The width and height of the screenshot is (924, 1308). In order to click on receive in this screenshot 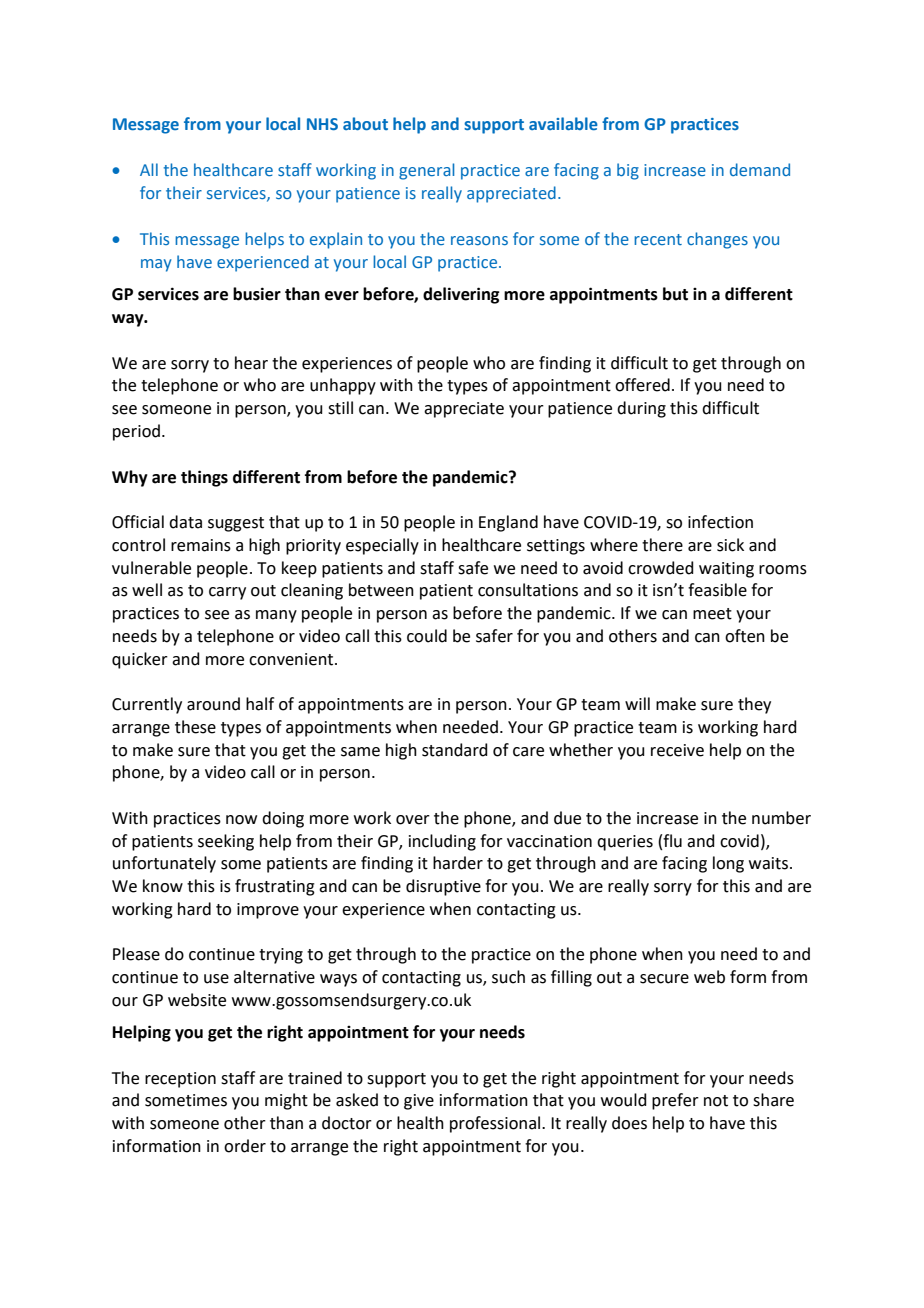, I will do `click(677, 750)`.
